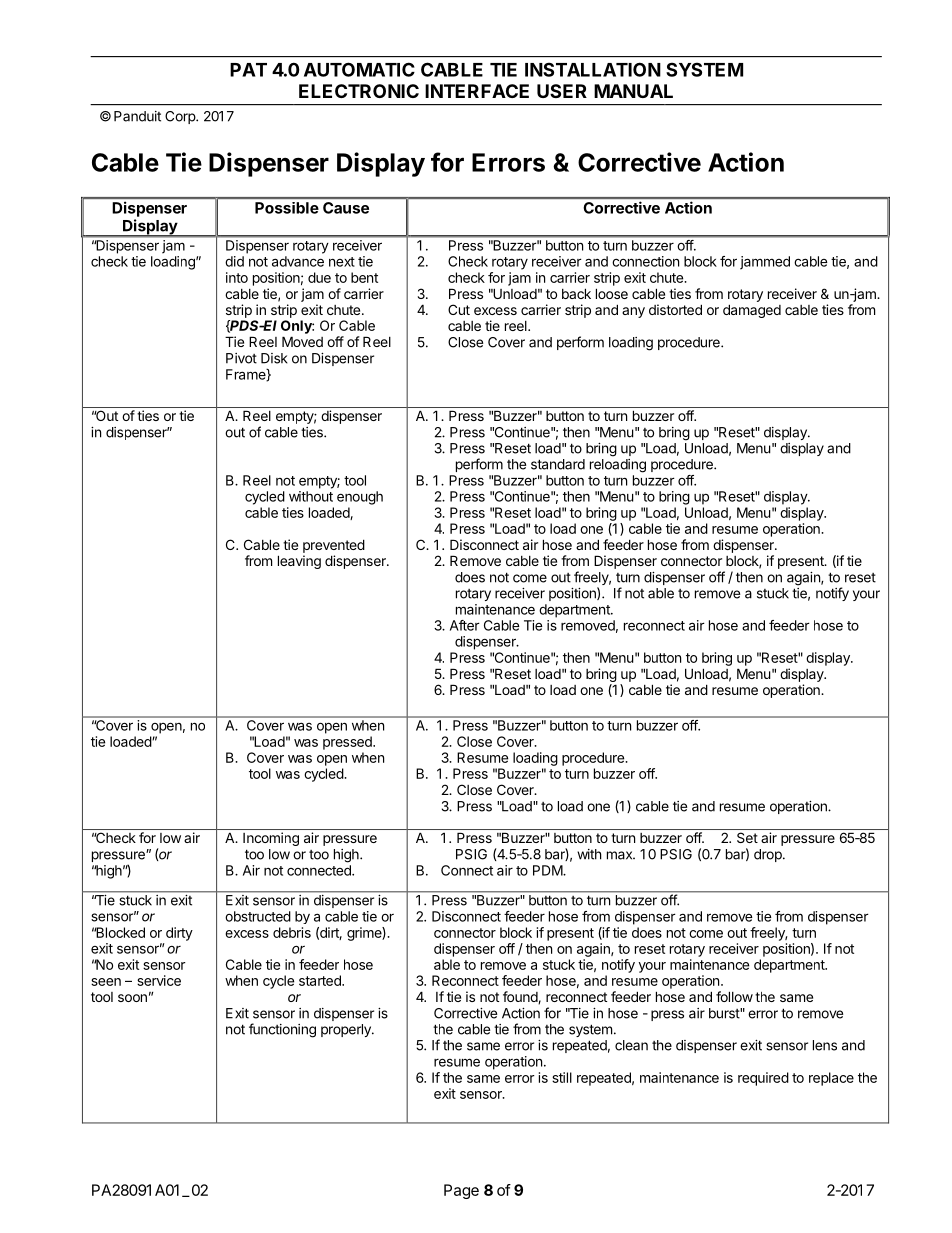 This document has width=952, height=1233. What do you see at coordinates (299, 562) in the document?
I see `leaving` at bounding box center [299, 562].
